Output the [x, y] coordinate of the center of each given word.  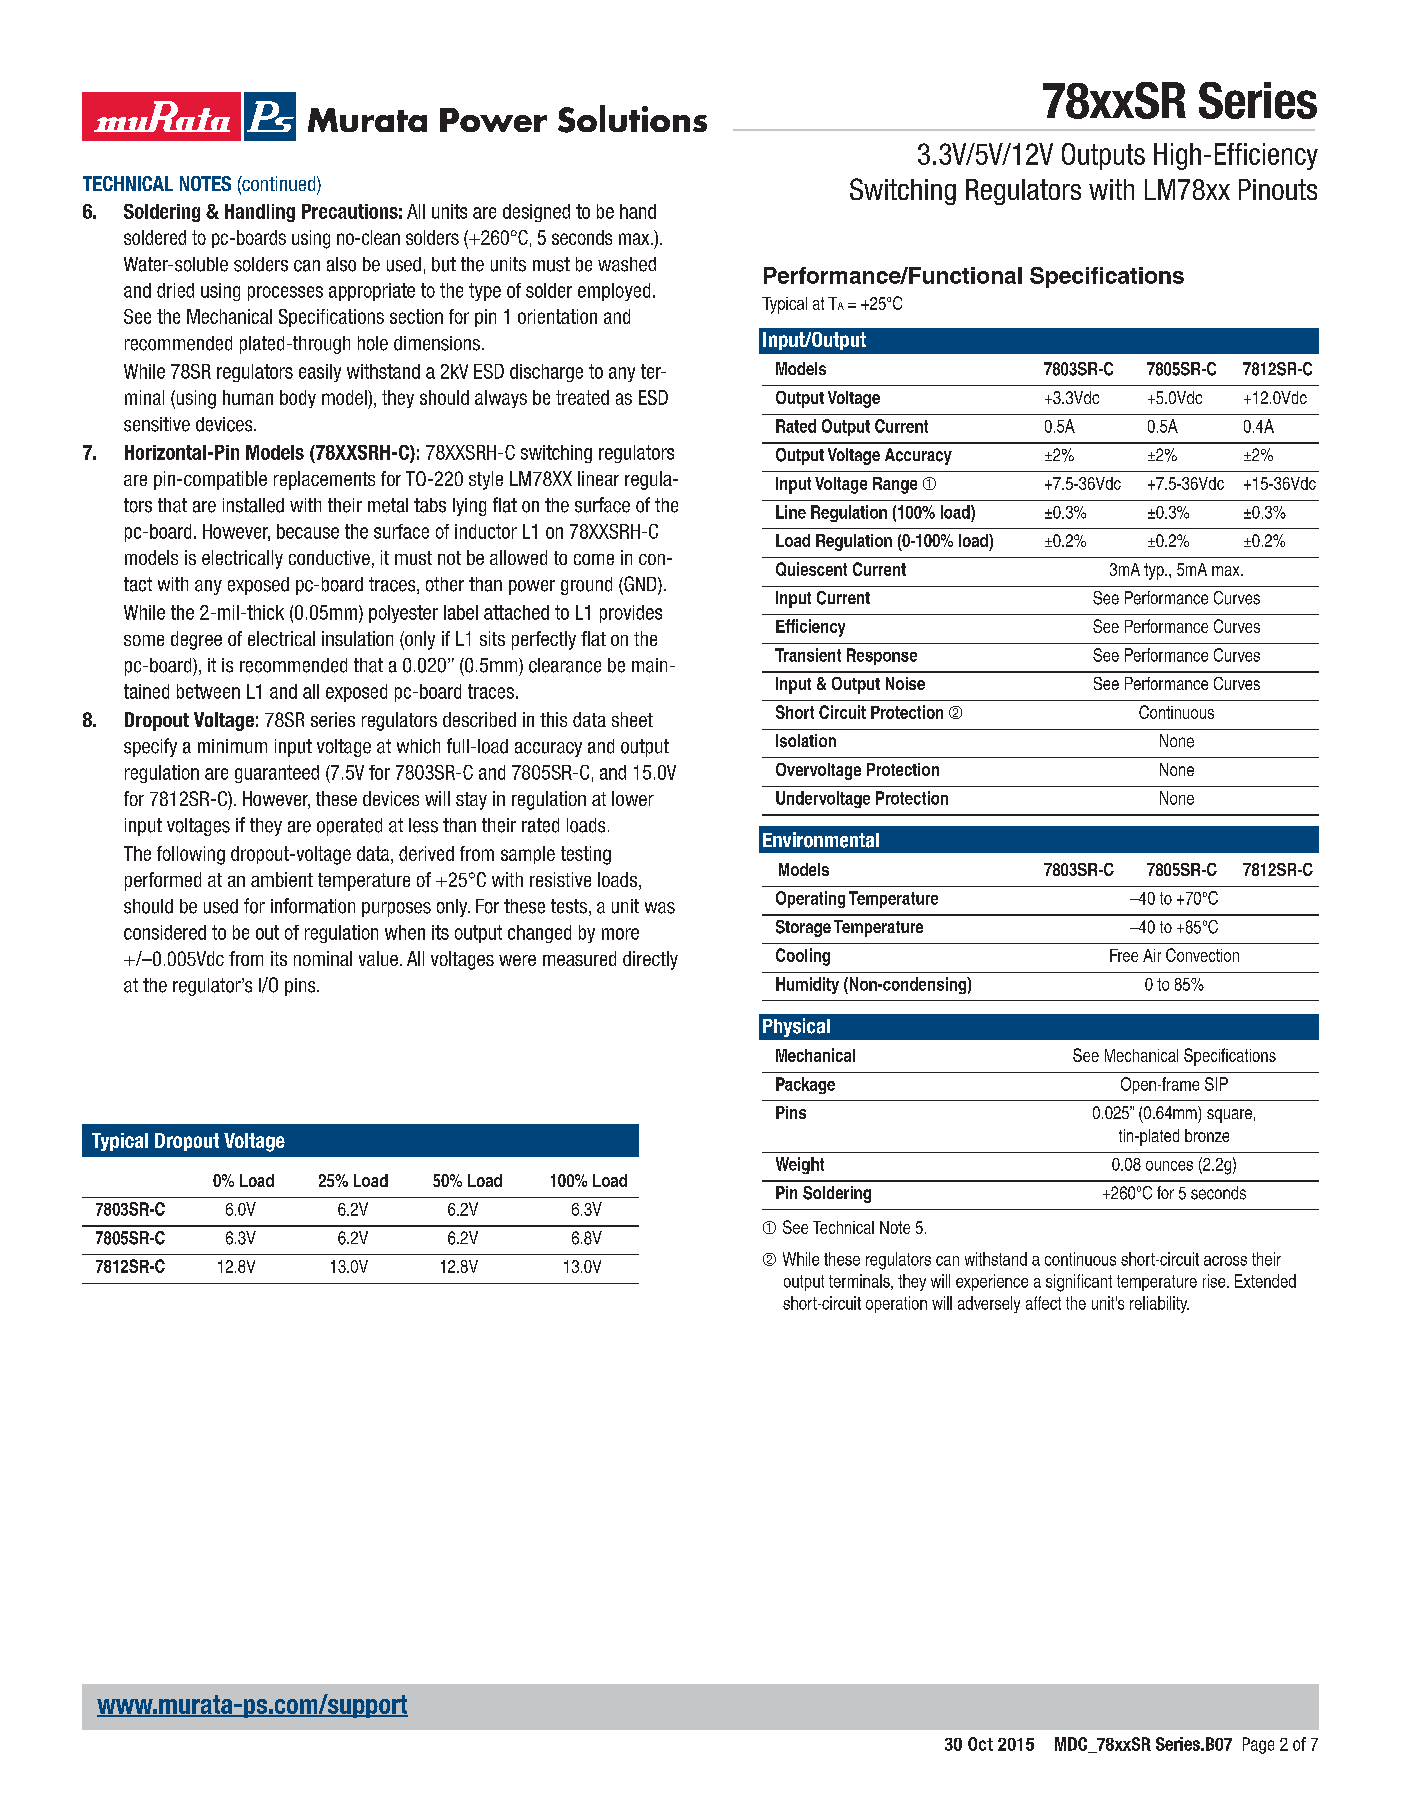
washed [627, 264]
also [341, 264]
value [378, 958]
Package [805, 1085]
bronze [1207, 1135]
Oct [980, 1744]
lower [633, 798]
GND [640, 585]
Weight [800, 1165]
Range [895, 485]
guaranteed [277, 774]
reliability [1159, 1304]
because [308, 531]
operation [896, 1304]
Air [1152, 955]
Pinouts [1278, 189]
